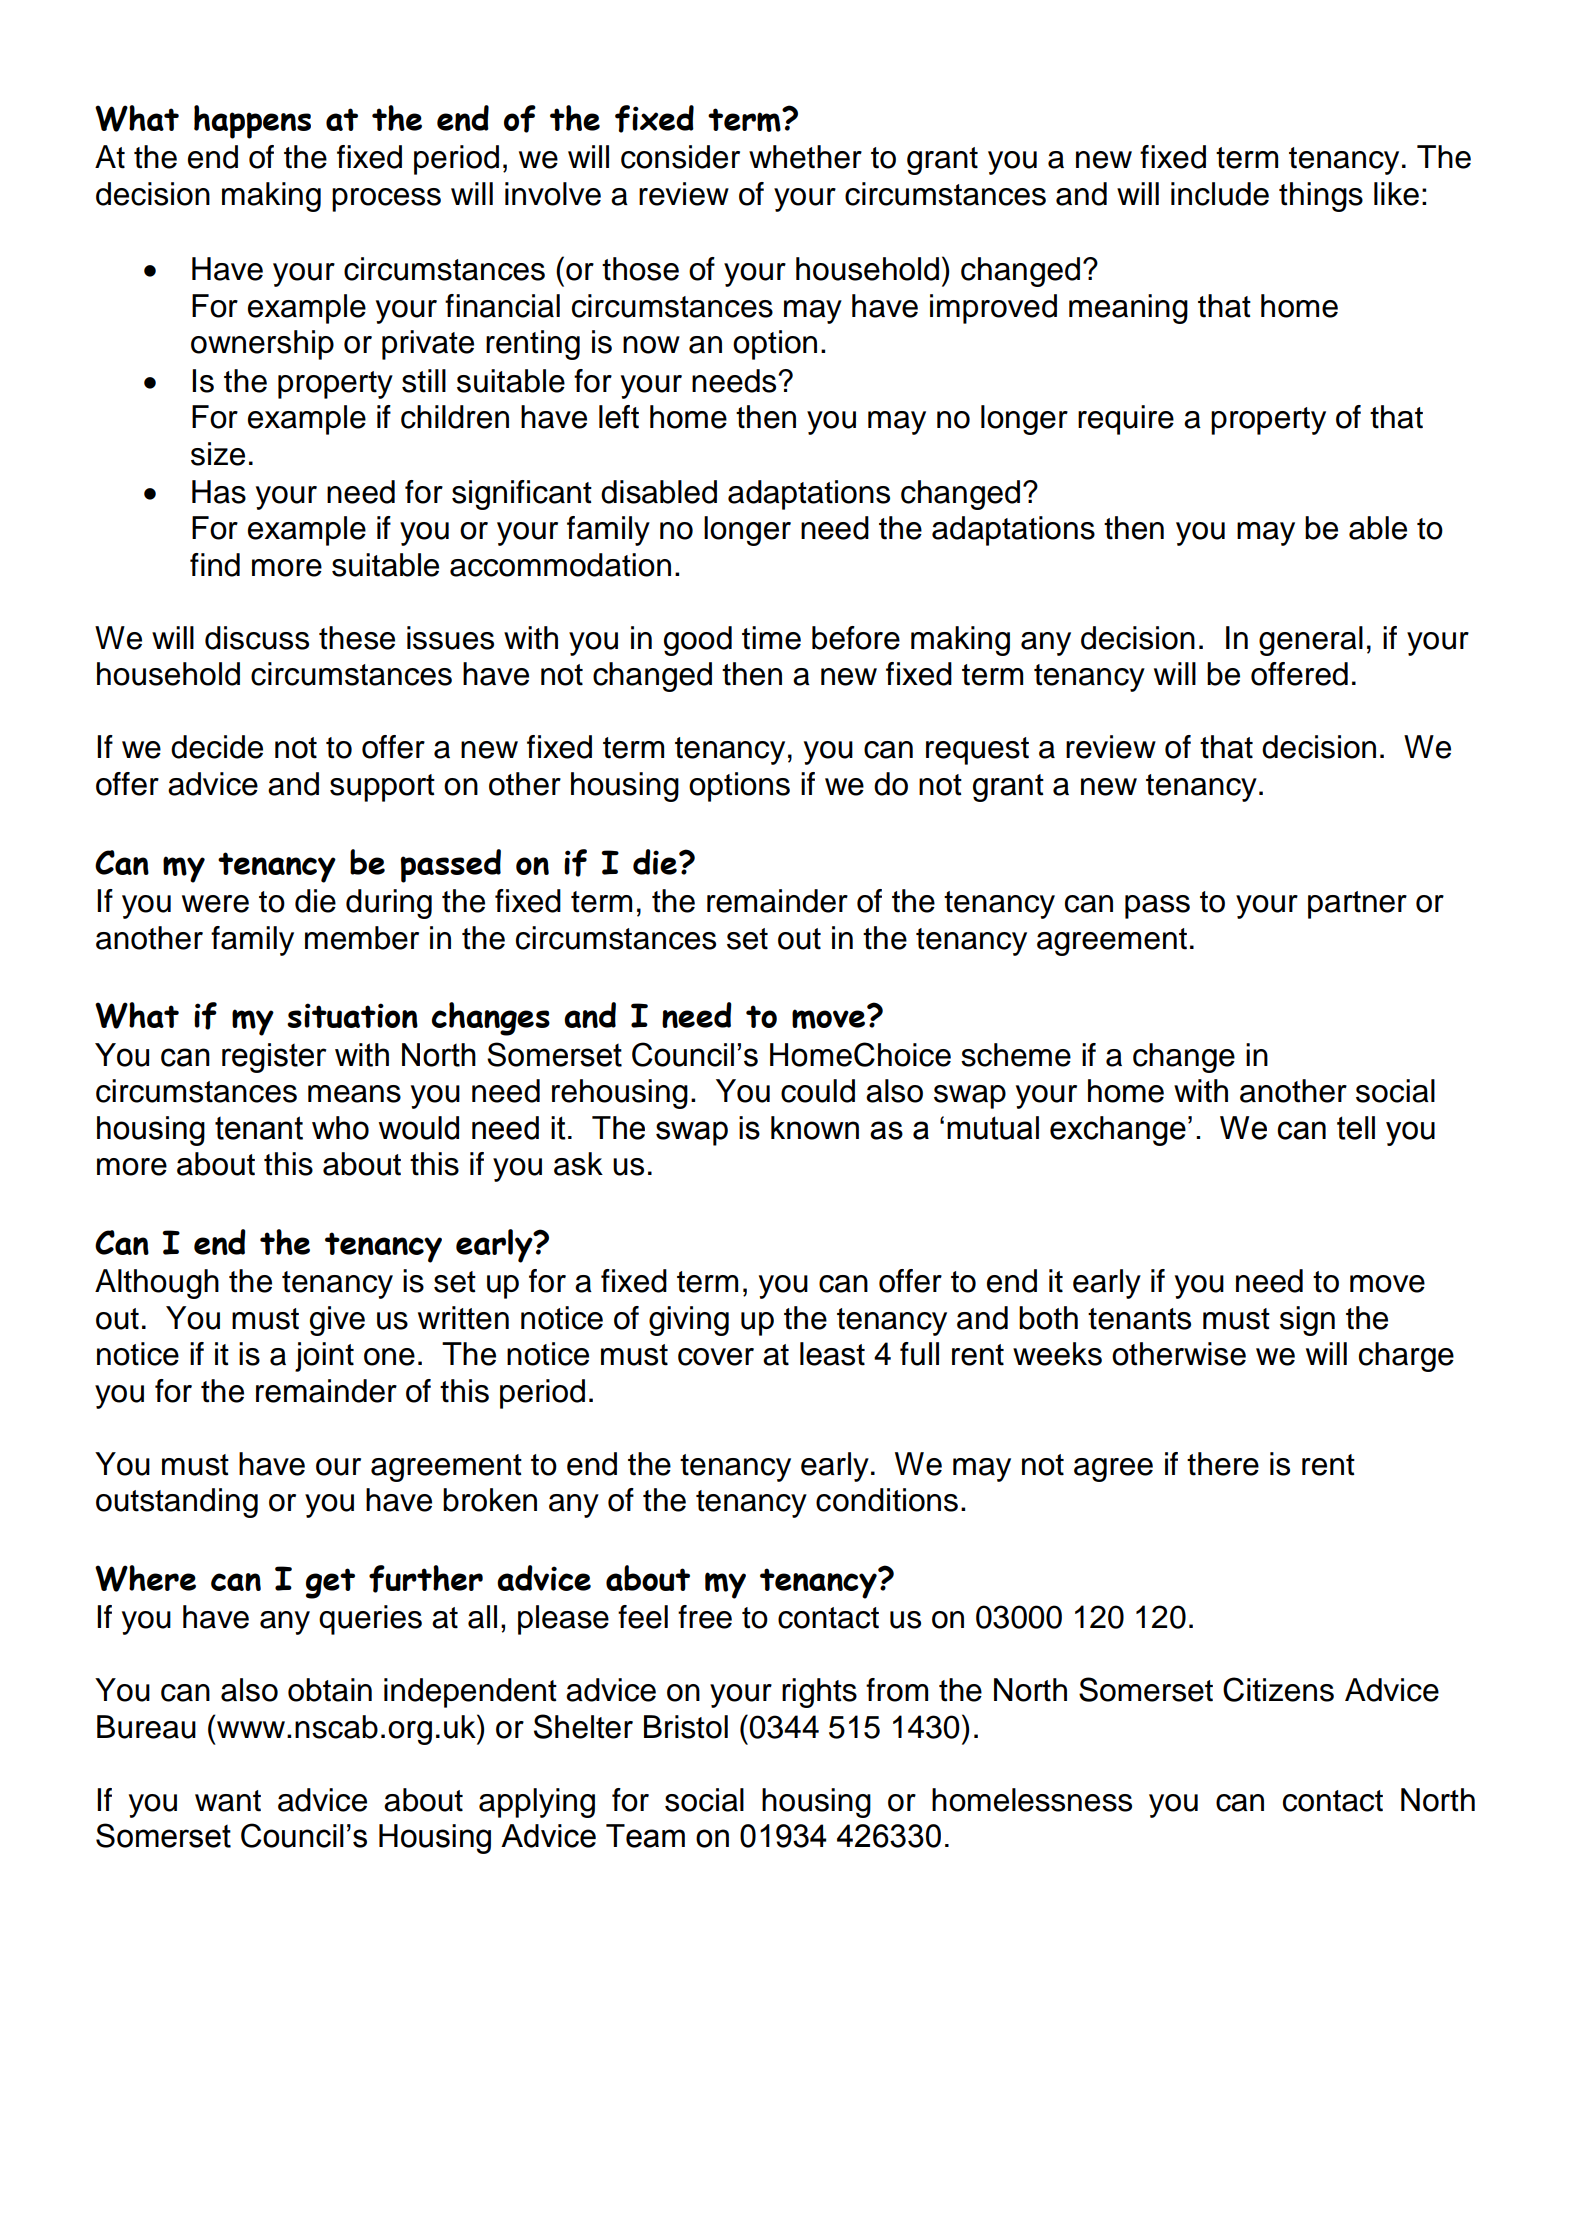  What do you see at coordinates (228, 1801) in the screenshot?
I see `want` at bounding box center [228, 1801].
